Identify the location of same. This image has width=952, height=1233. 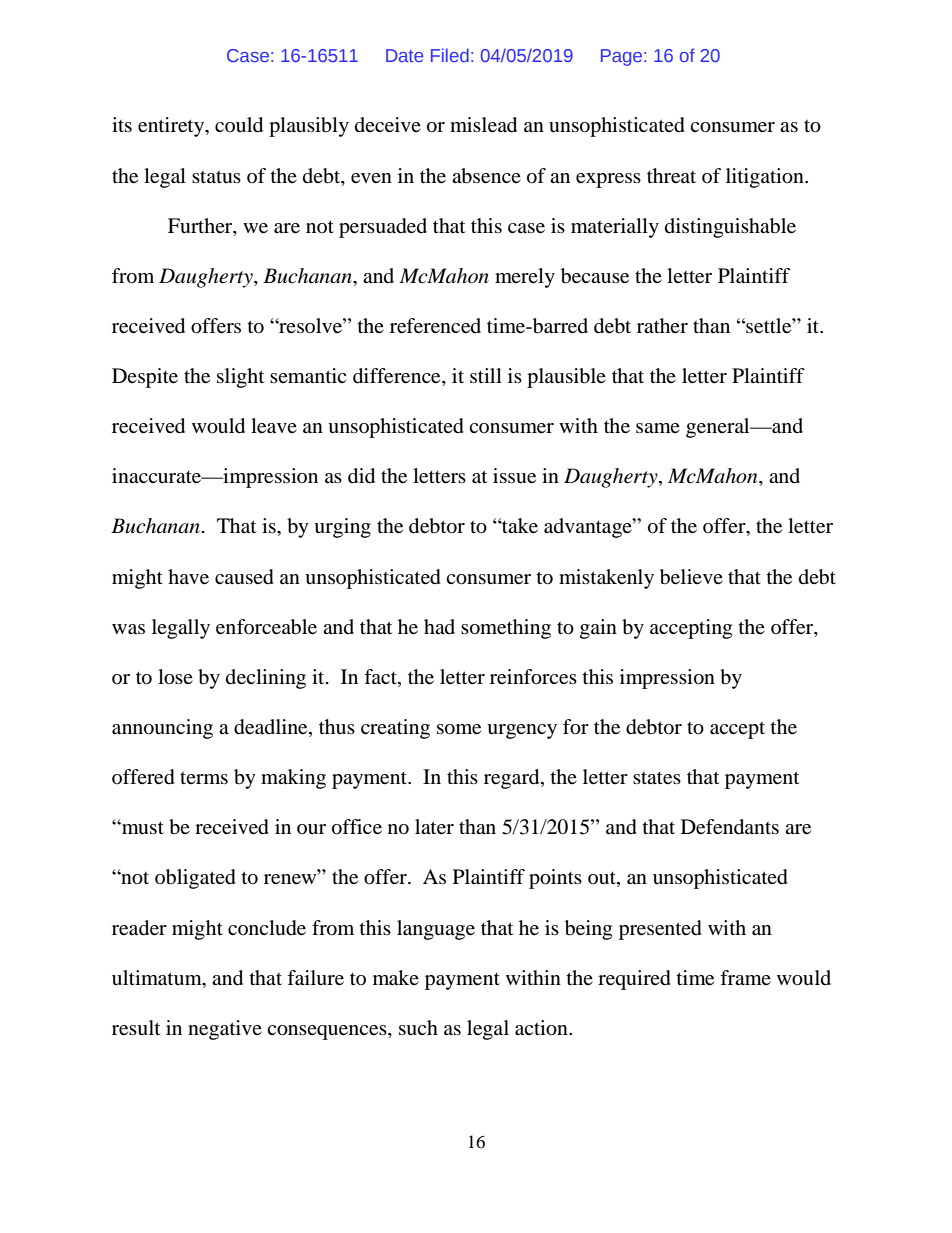
(658, 428).
